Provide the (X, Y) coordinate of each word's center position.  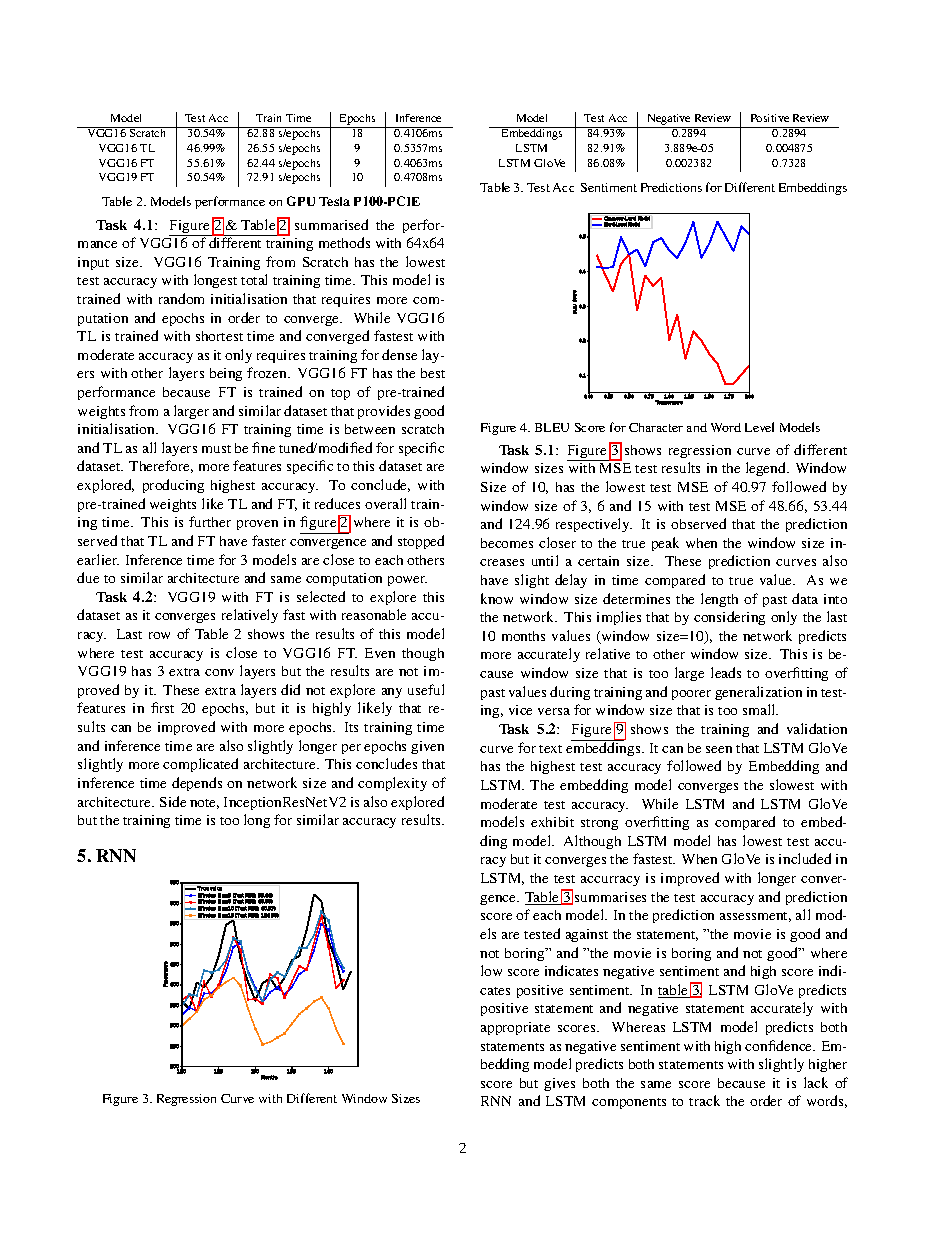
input (93, 263)
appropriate (515, 1028)
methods (344, 242)
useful (426, 689)
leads (726, 672)
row (159, 635)
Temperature (669, 402)
